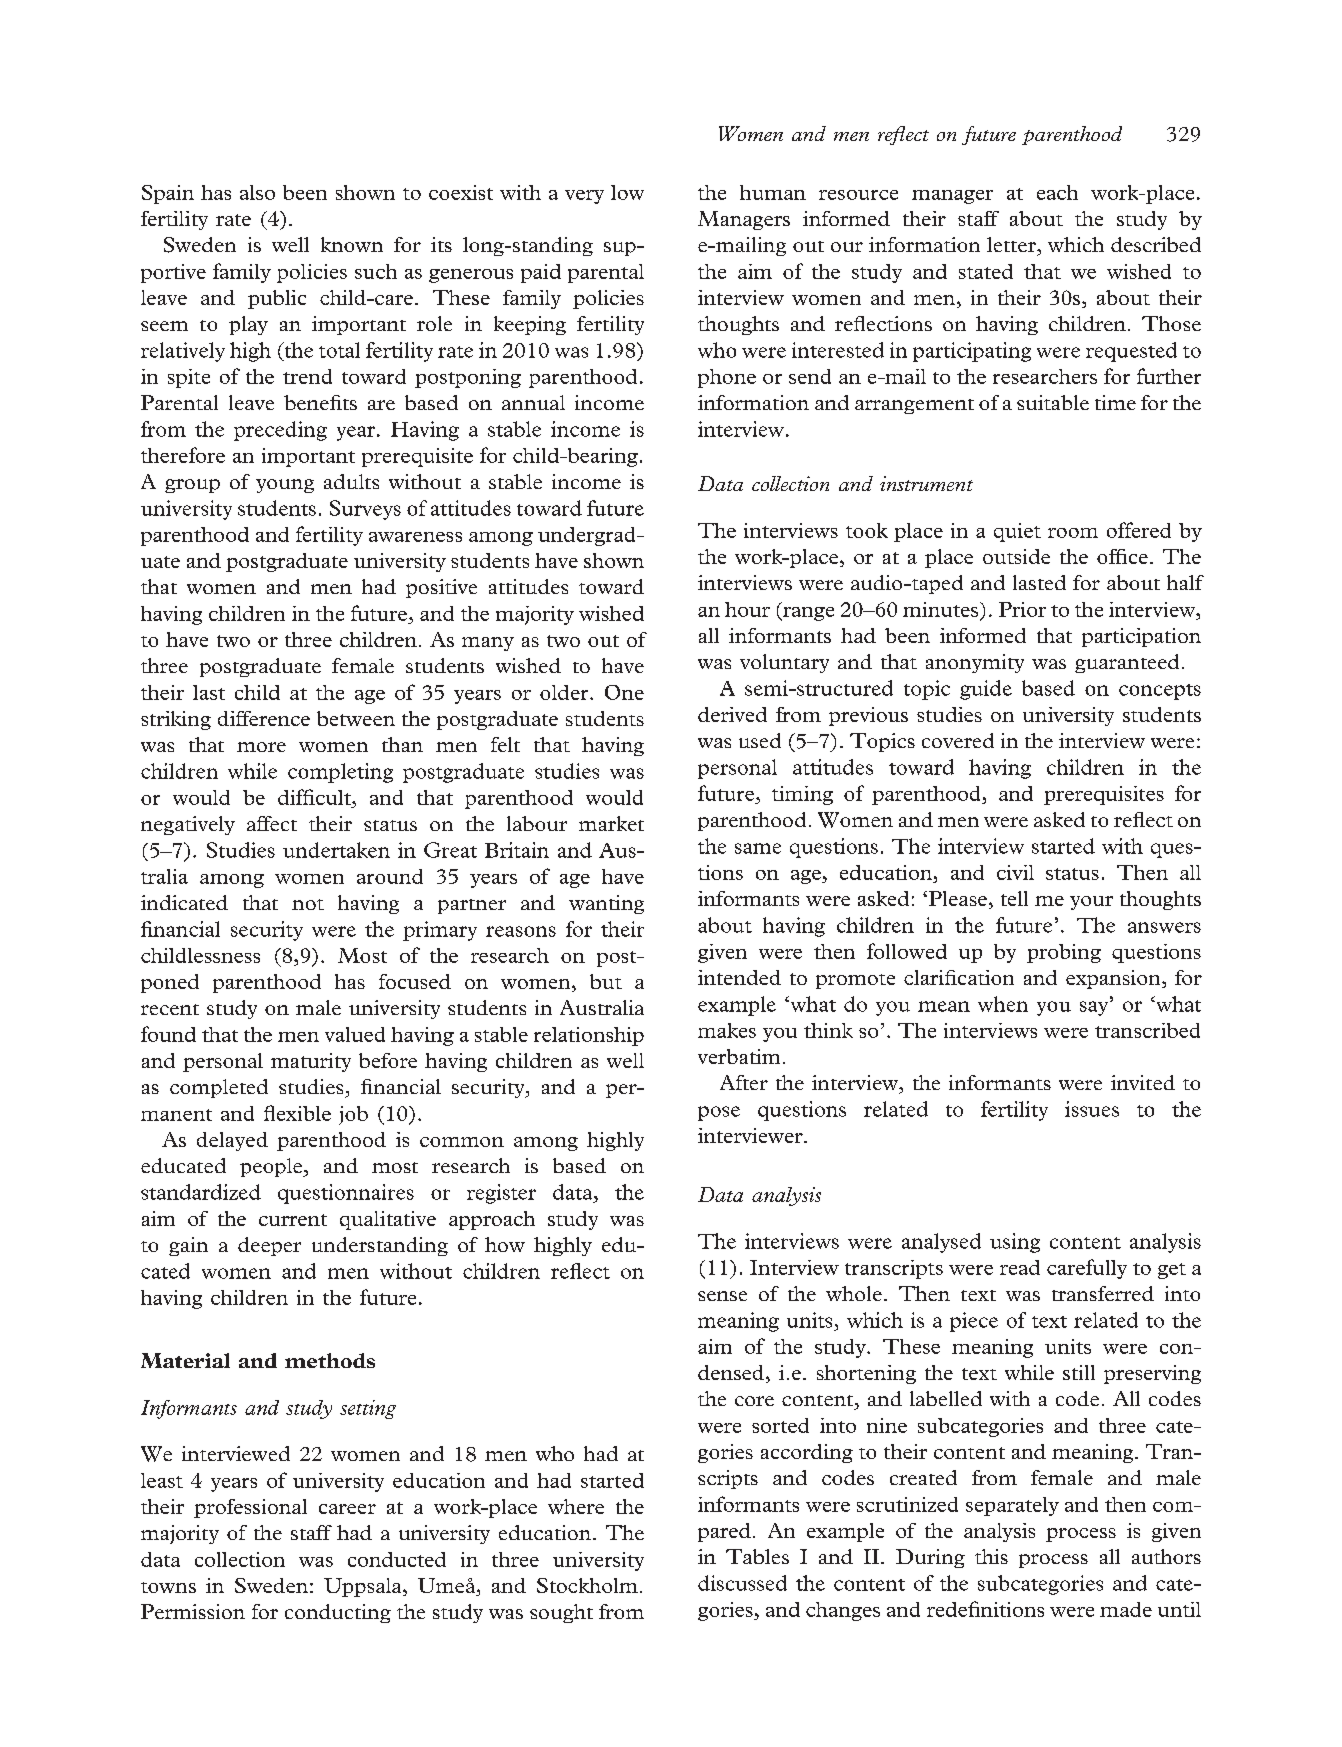 This page has height=1747, width=1342. What do you see at coordinates (606, 904) in the page?
I see `wanting` at bounding box center [606, 904].
